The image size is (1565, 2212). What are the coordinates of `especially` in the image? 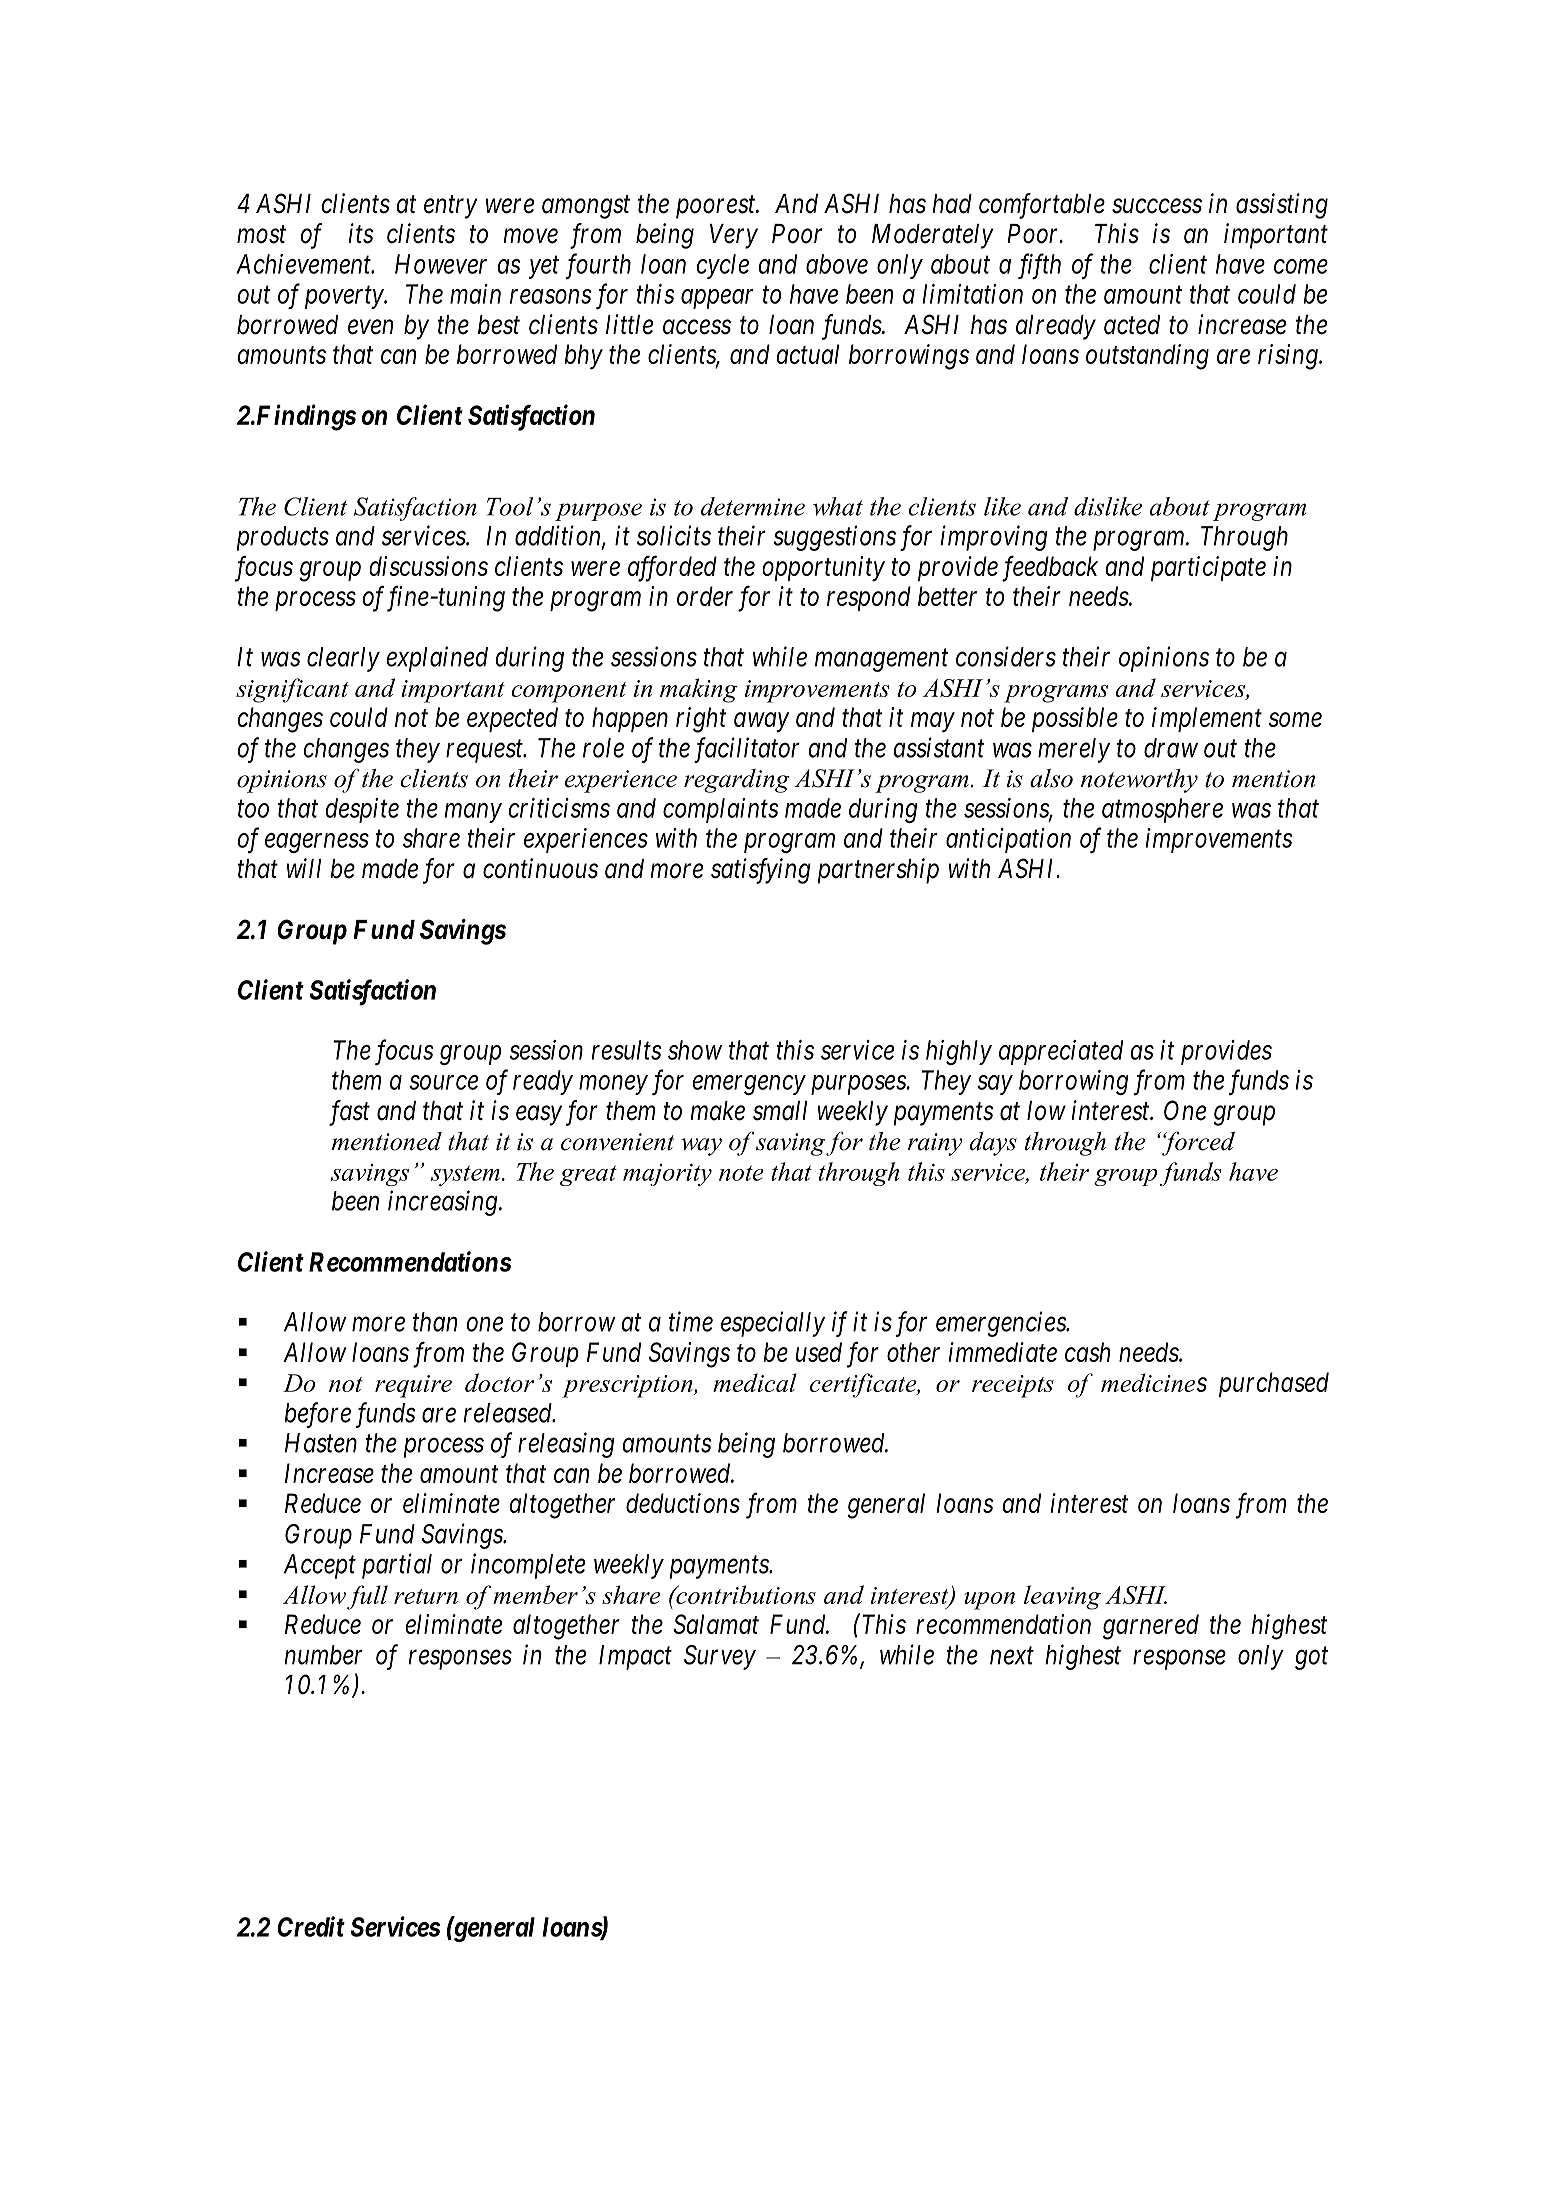 It's located at (773, 1324).
